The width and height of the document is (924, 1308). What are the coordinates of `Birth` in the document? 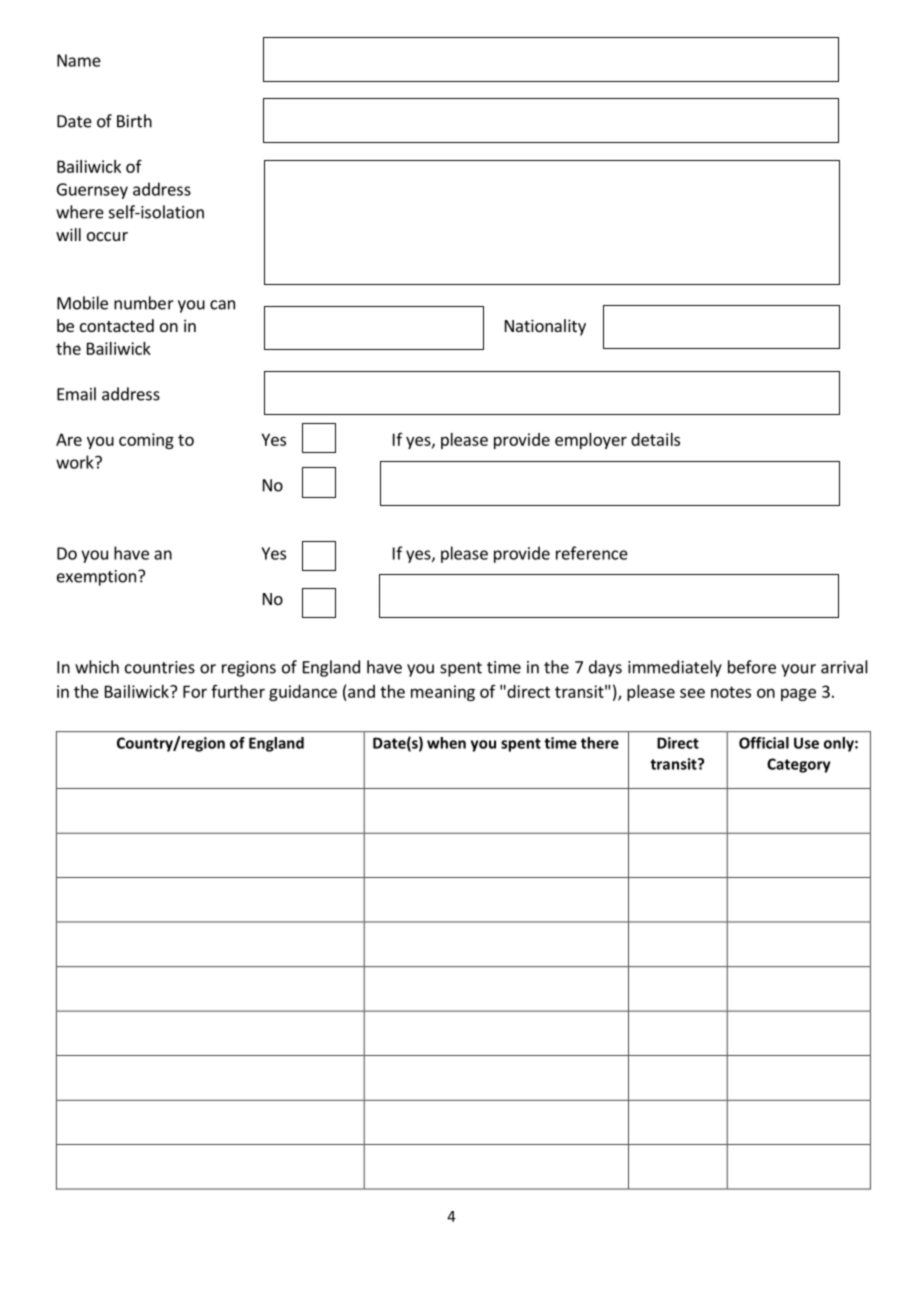 It's located at (134, 121).
